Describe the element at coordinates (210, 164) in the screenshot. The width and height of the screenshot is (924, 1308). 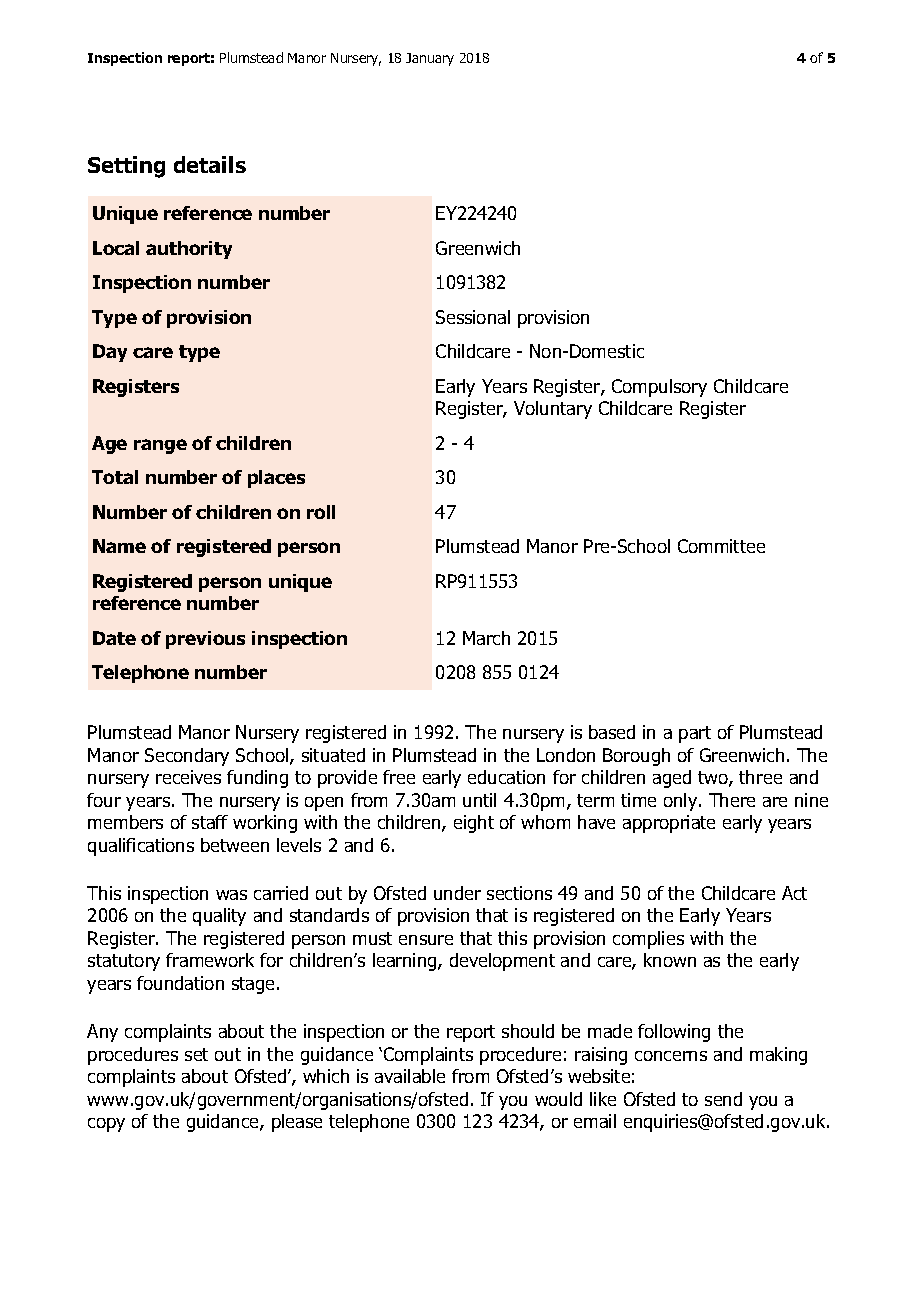
I see `details` at that location.
